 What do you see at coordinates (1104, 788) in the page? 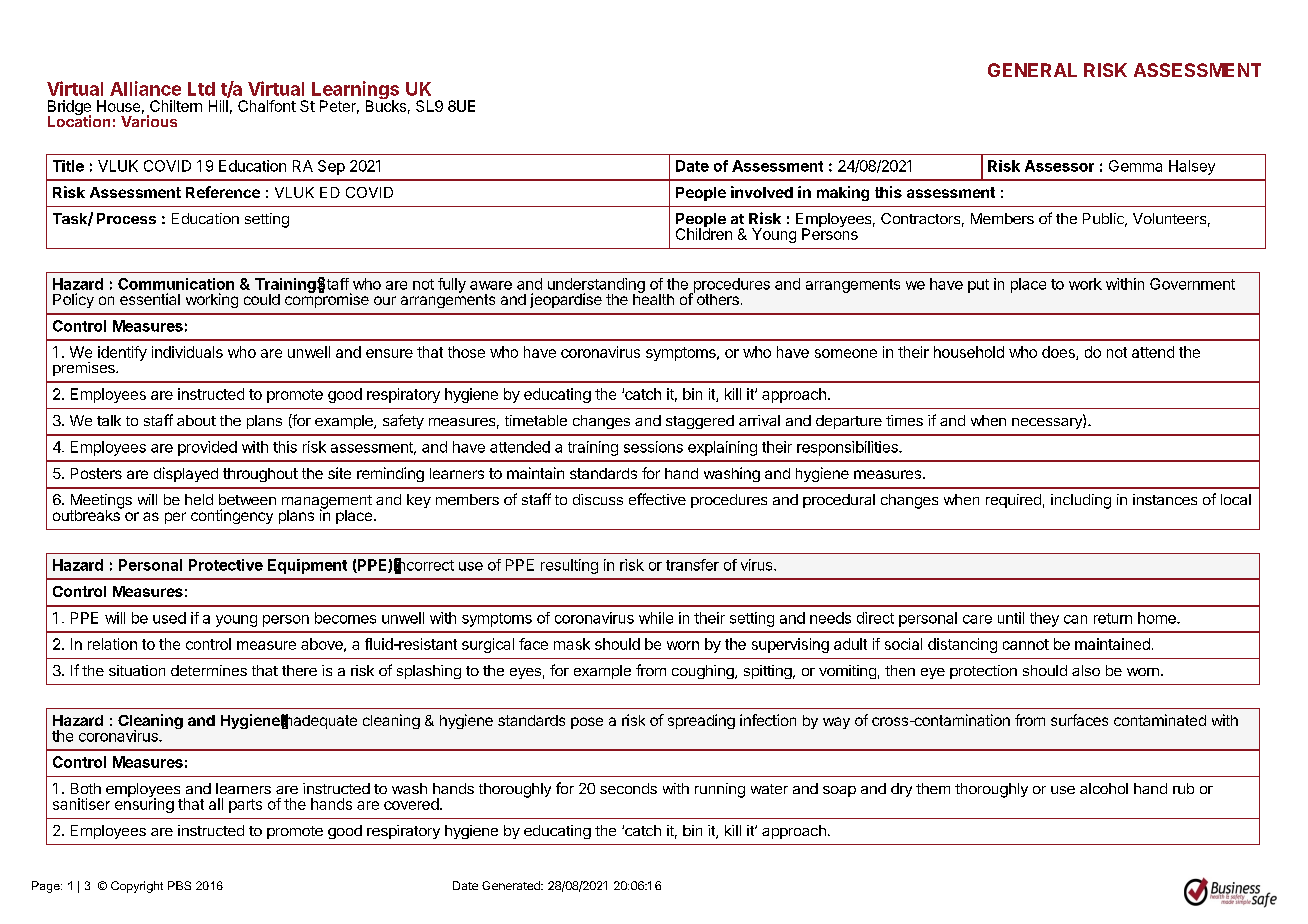
I see `alcohol` at bounding box center [1104, 788].
